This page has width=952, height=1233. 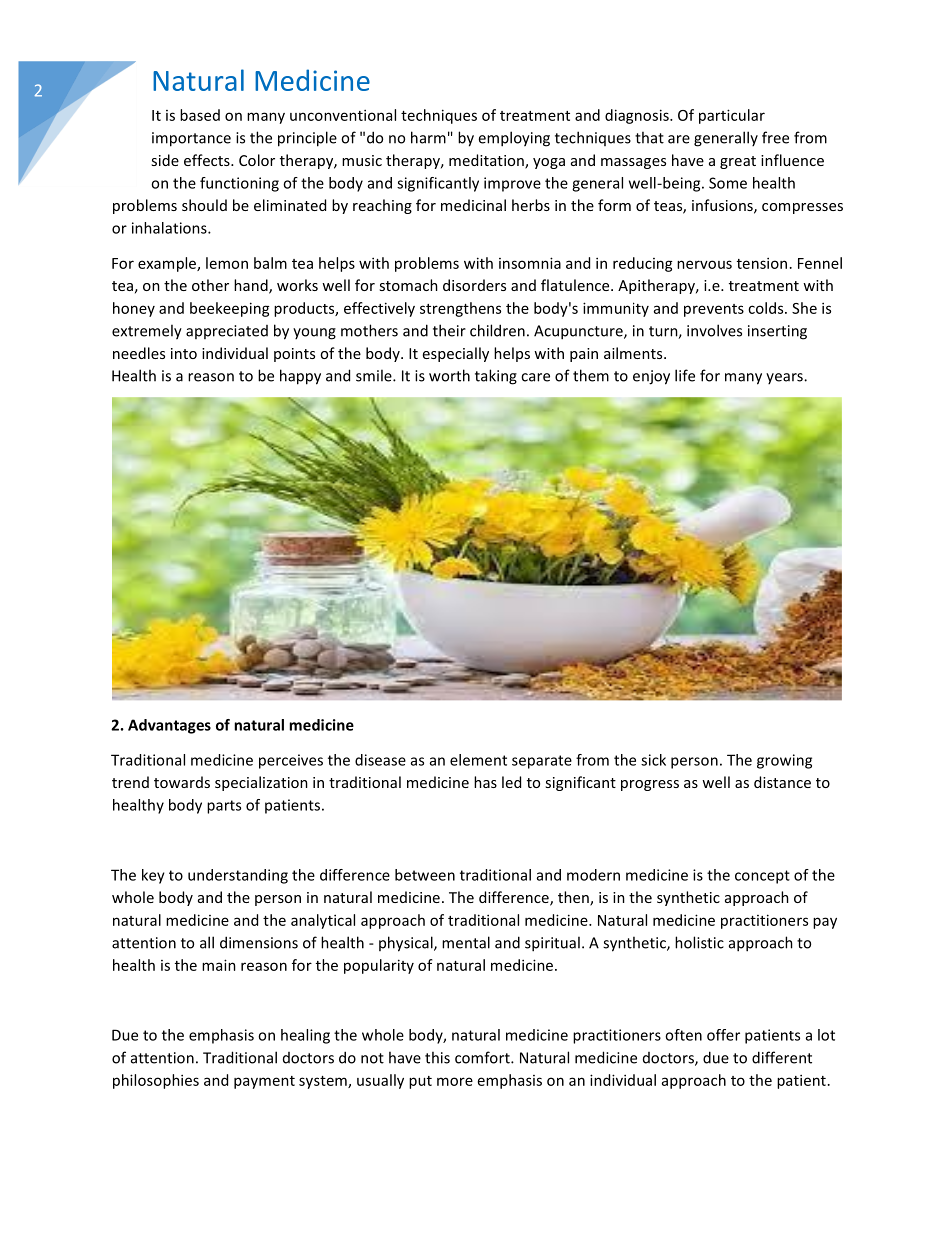 What do you see at coordinates (483, 1057) in the page?
I see `comfort` at bounding box center [483, 1057].
